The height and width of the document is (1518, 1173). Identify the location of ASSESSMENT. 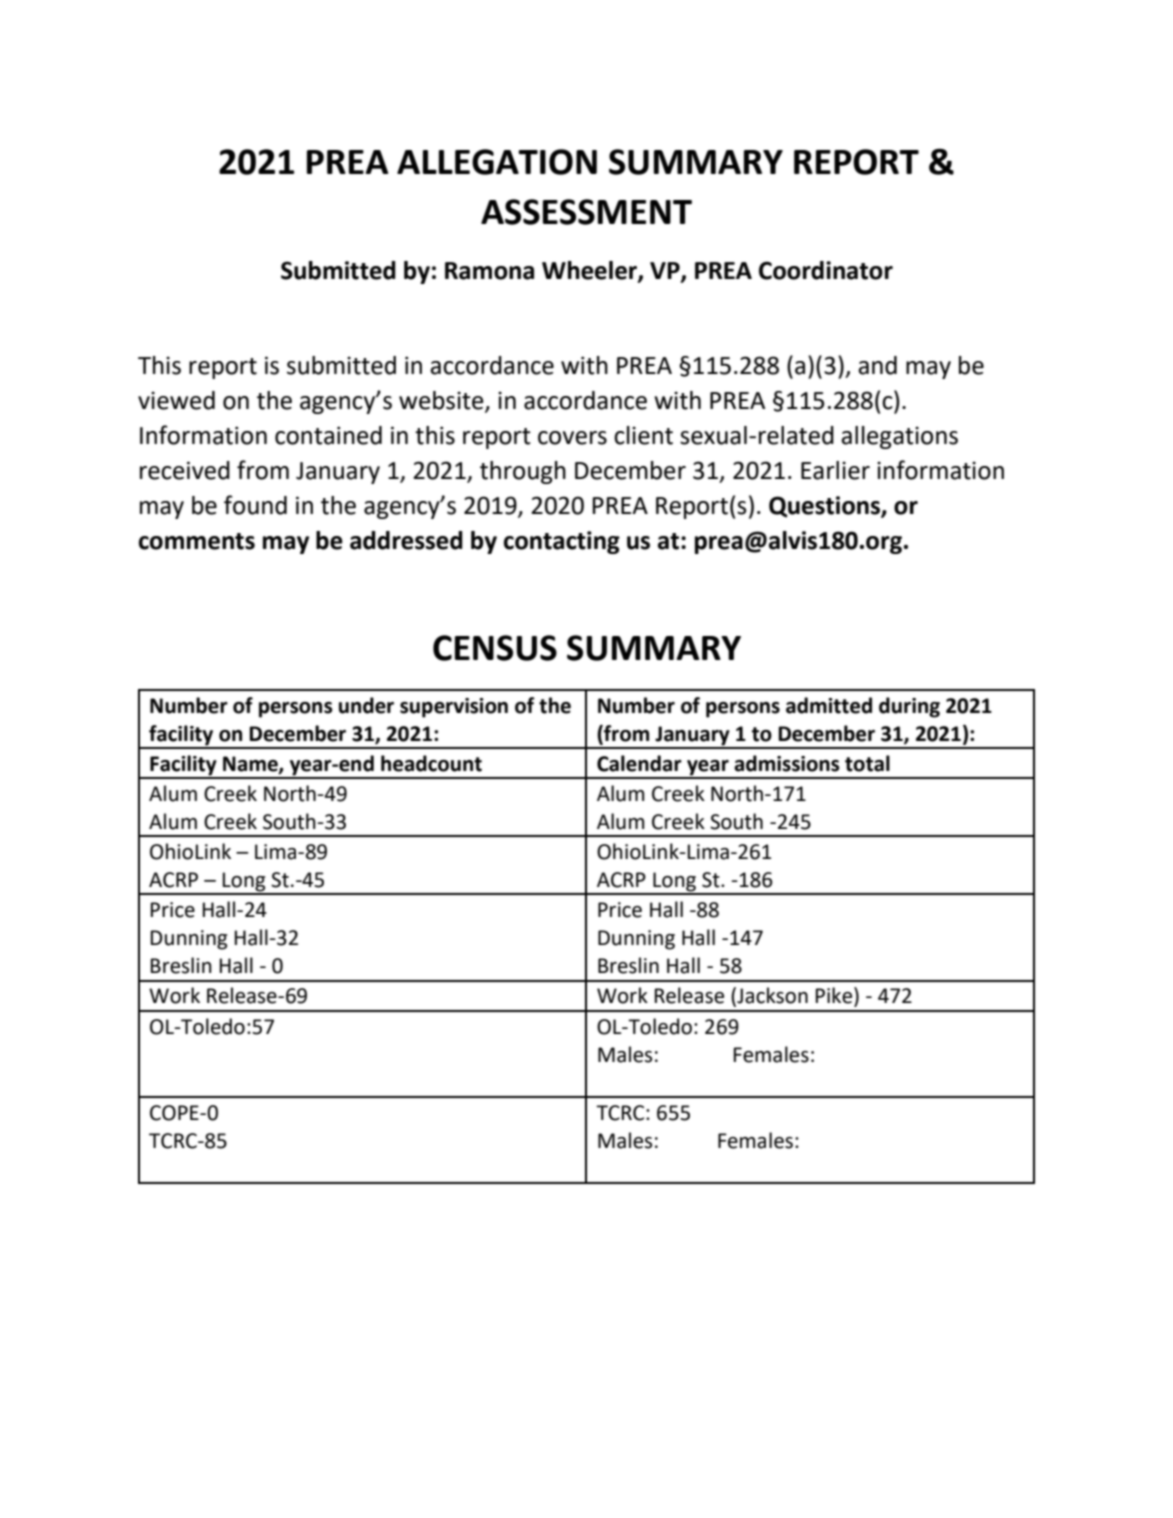
(586, 212).
